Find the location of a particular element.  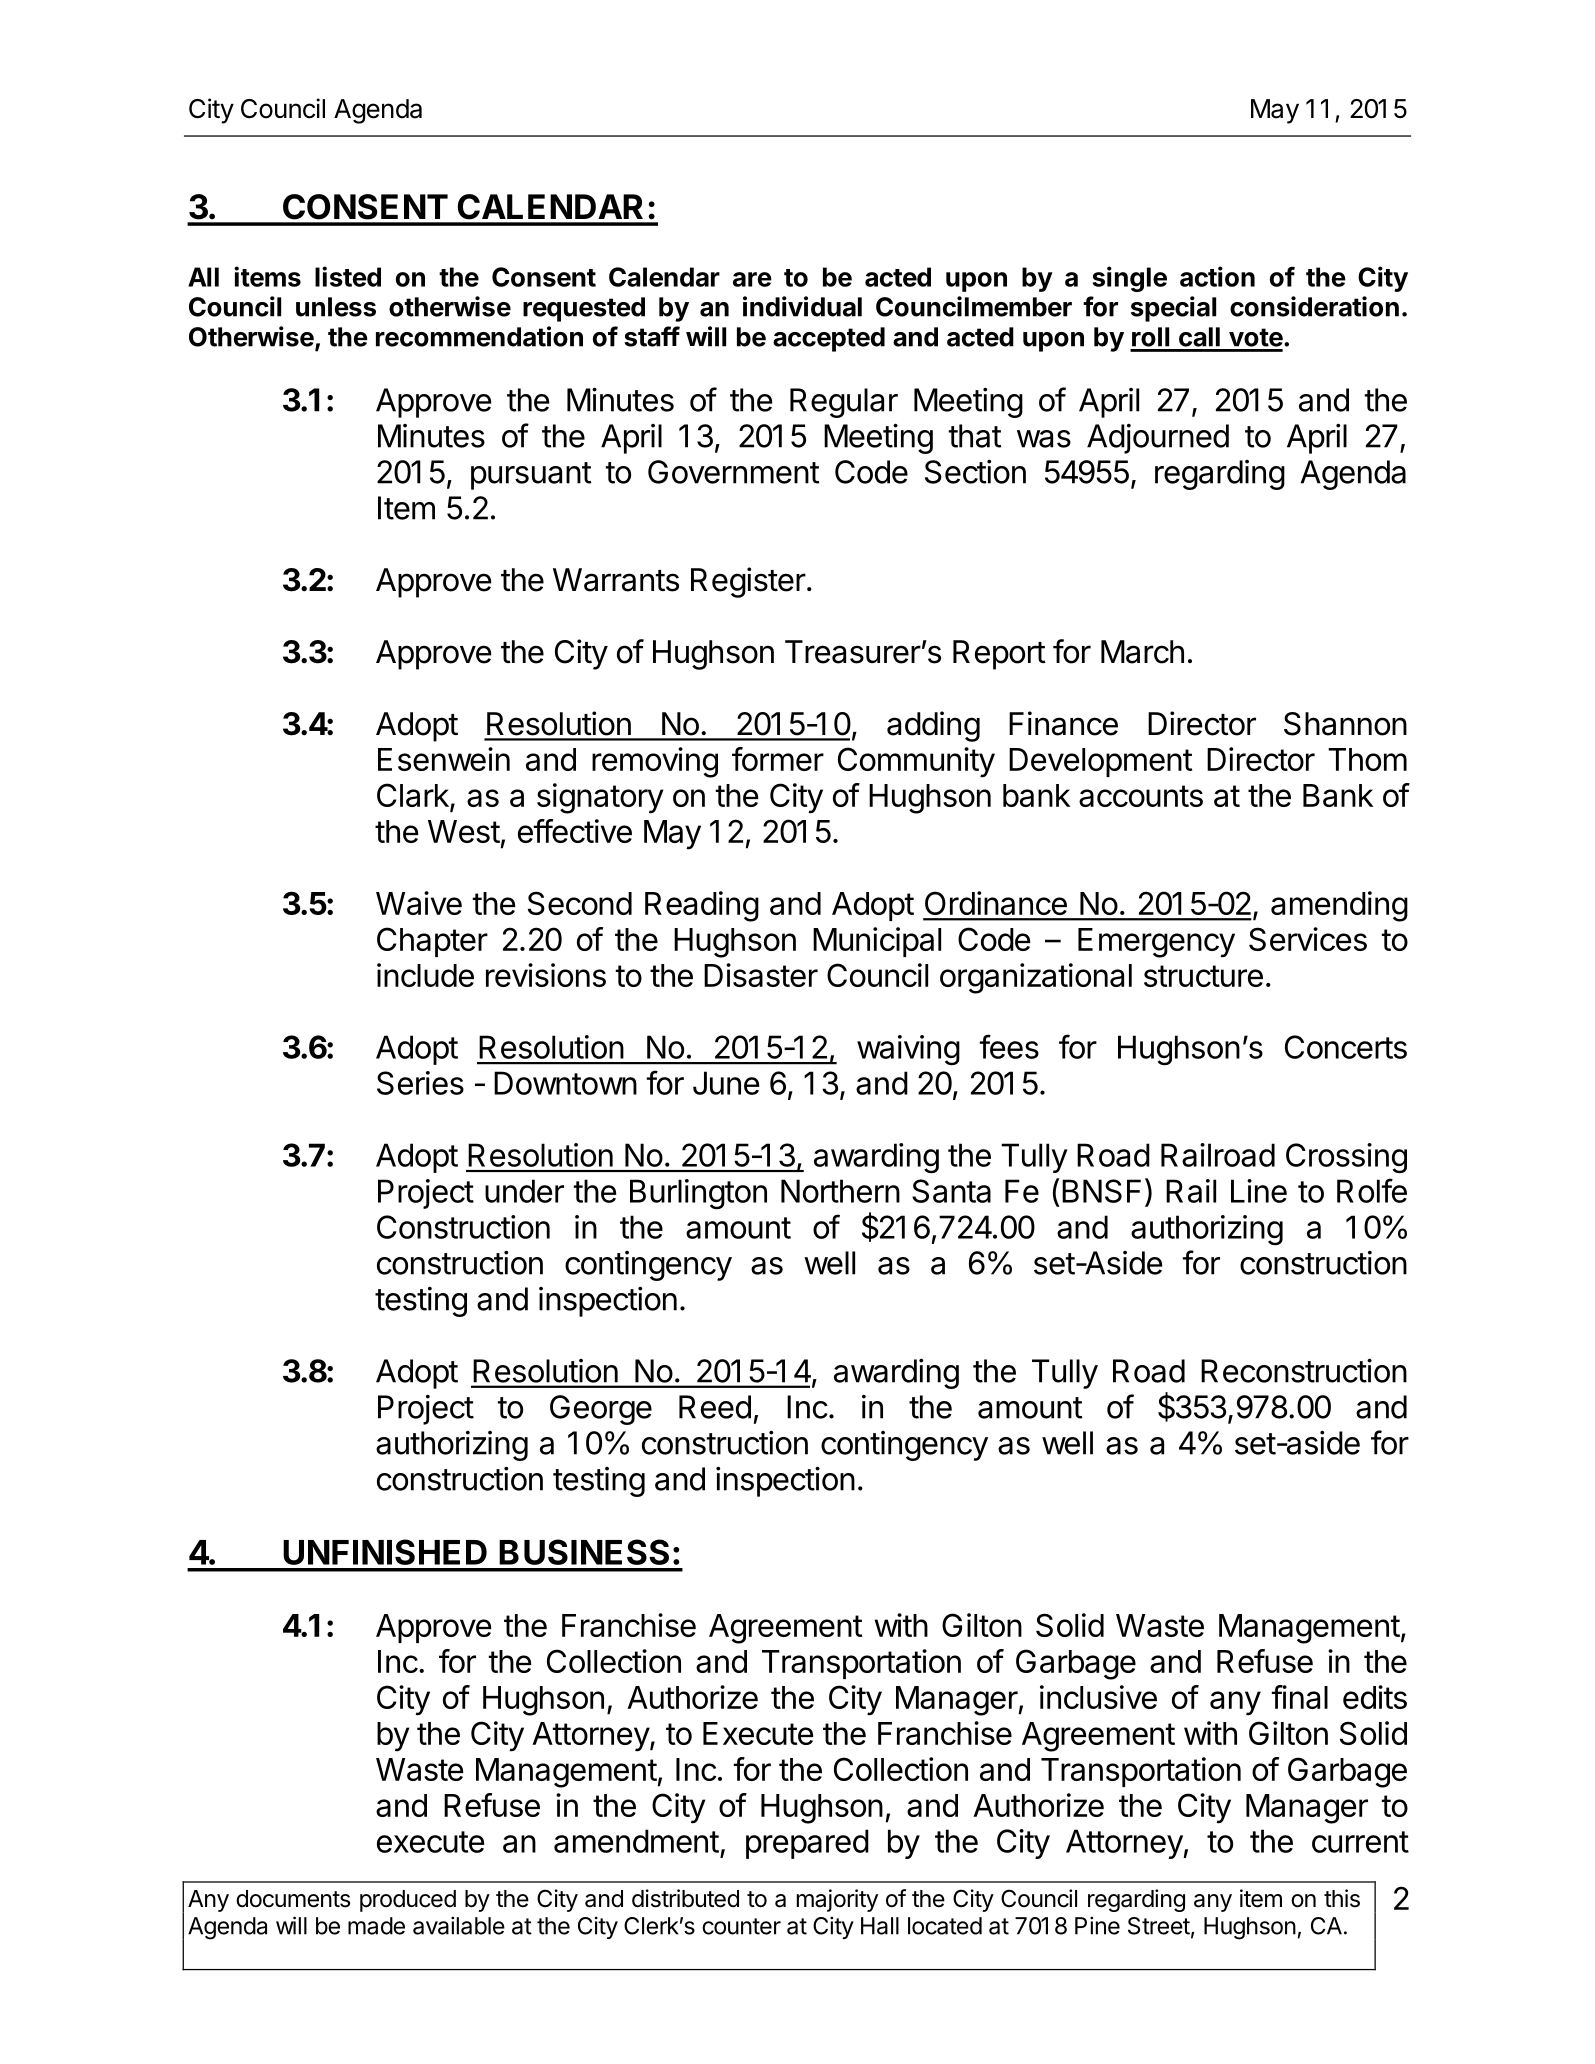

Reed is located at coordinates (715, 1407).
